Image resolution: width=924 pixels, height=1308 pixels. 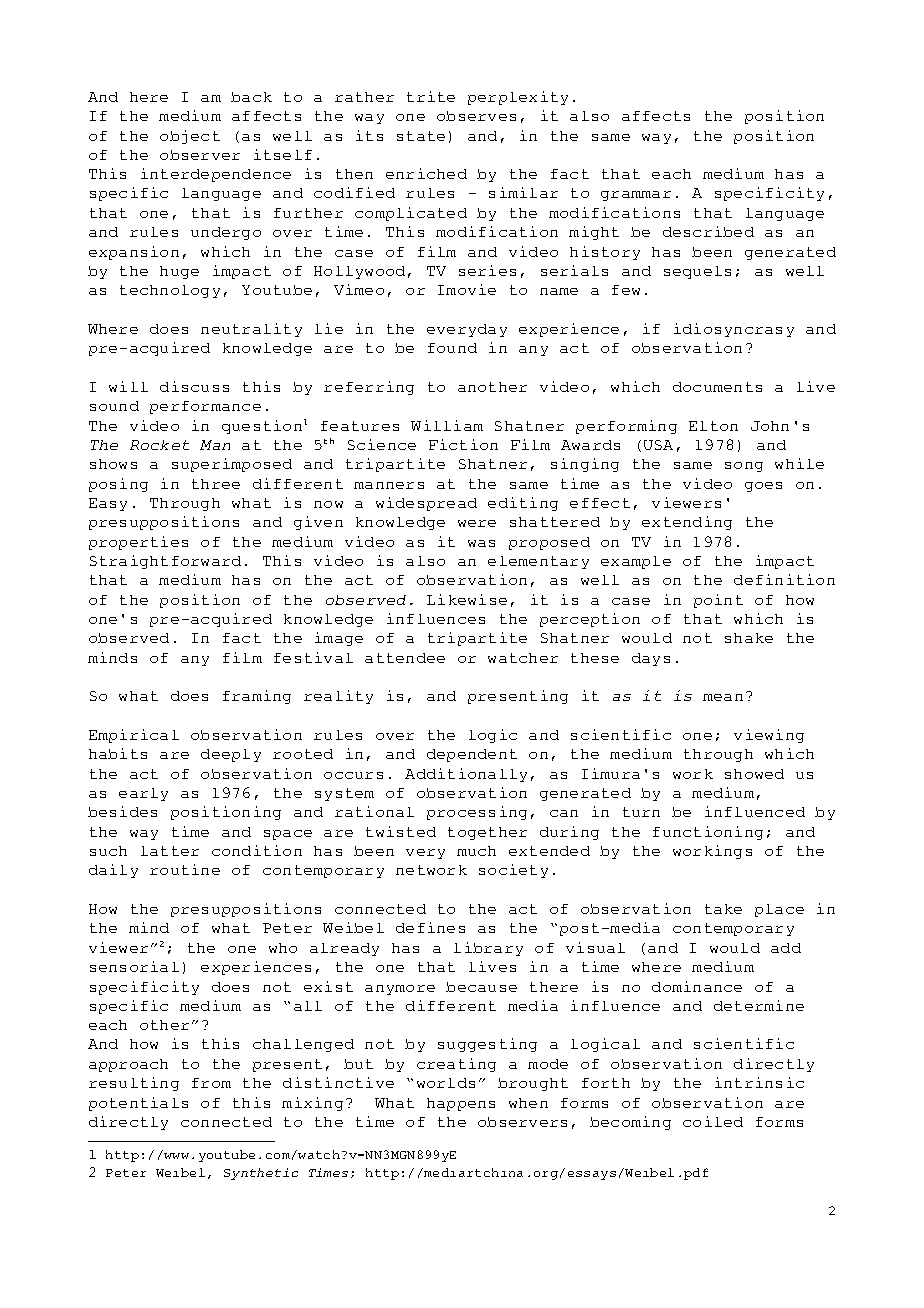 I want to click on happens, so click(x=461, y=1104).
